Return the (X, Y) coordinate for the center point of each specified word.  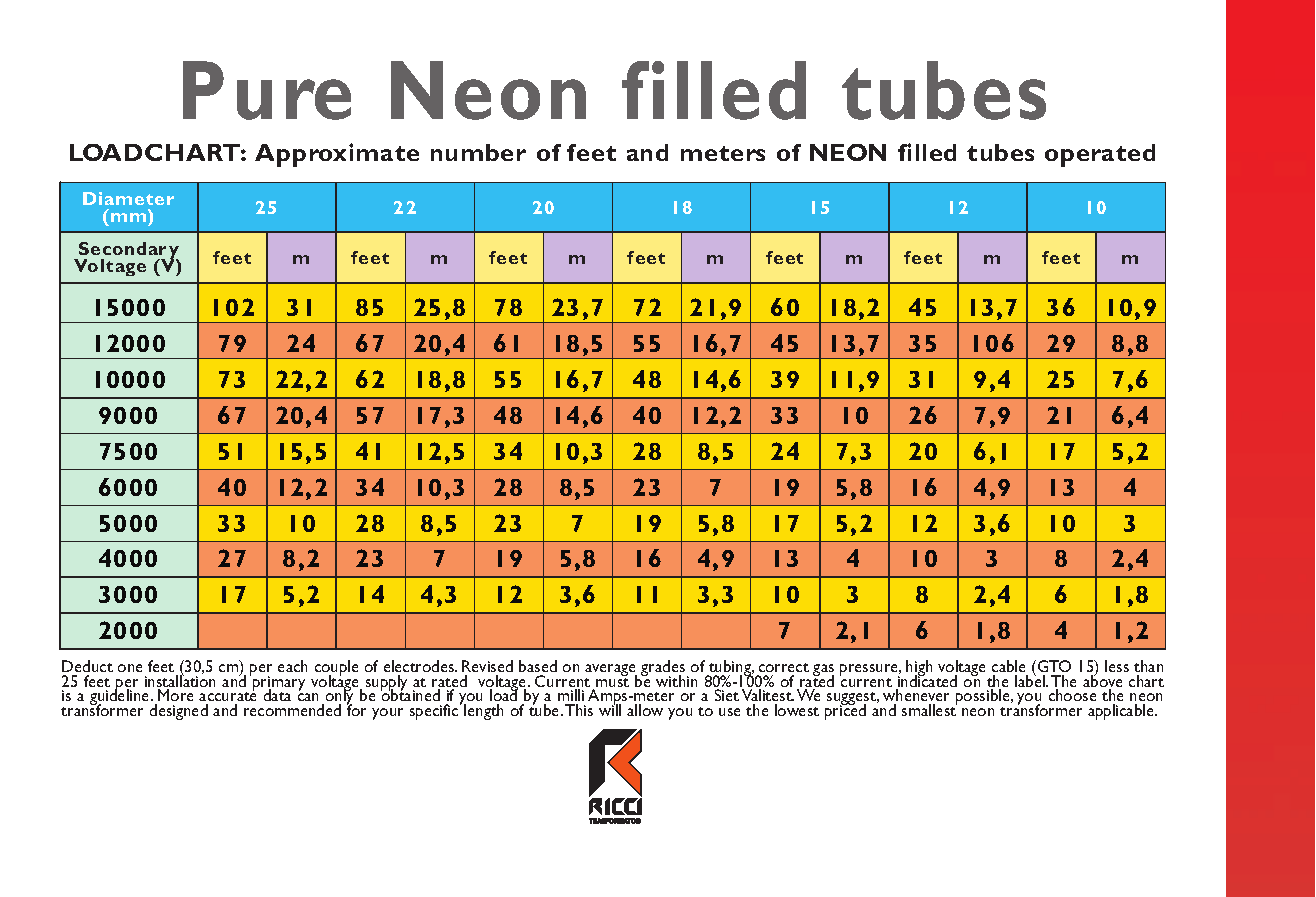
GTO (1054, 666)
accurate (227, 697)
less (1117, 666)
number (478, 152)
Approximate (337, 155)
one (130, 668)
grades (664, 669)
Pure (267, 90)
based (538, 666)
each (292, 666)
